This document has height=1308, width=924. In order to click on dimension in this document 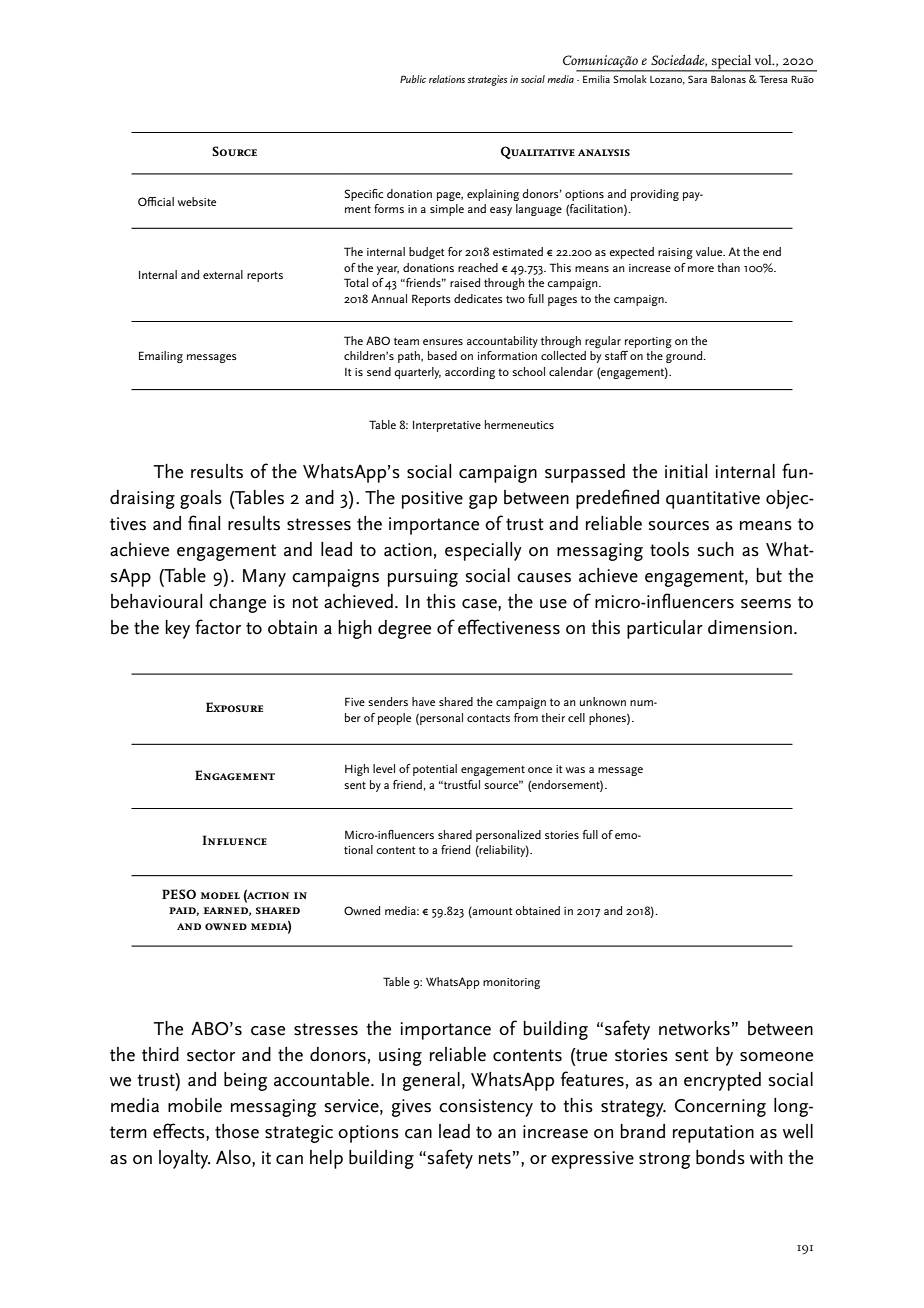, I will do `click(750, 627)`.
